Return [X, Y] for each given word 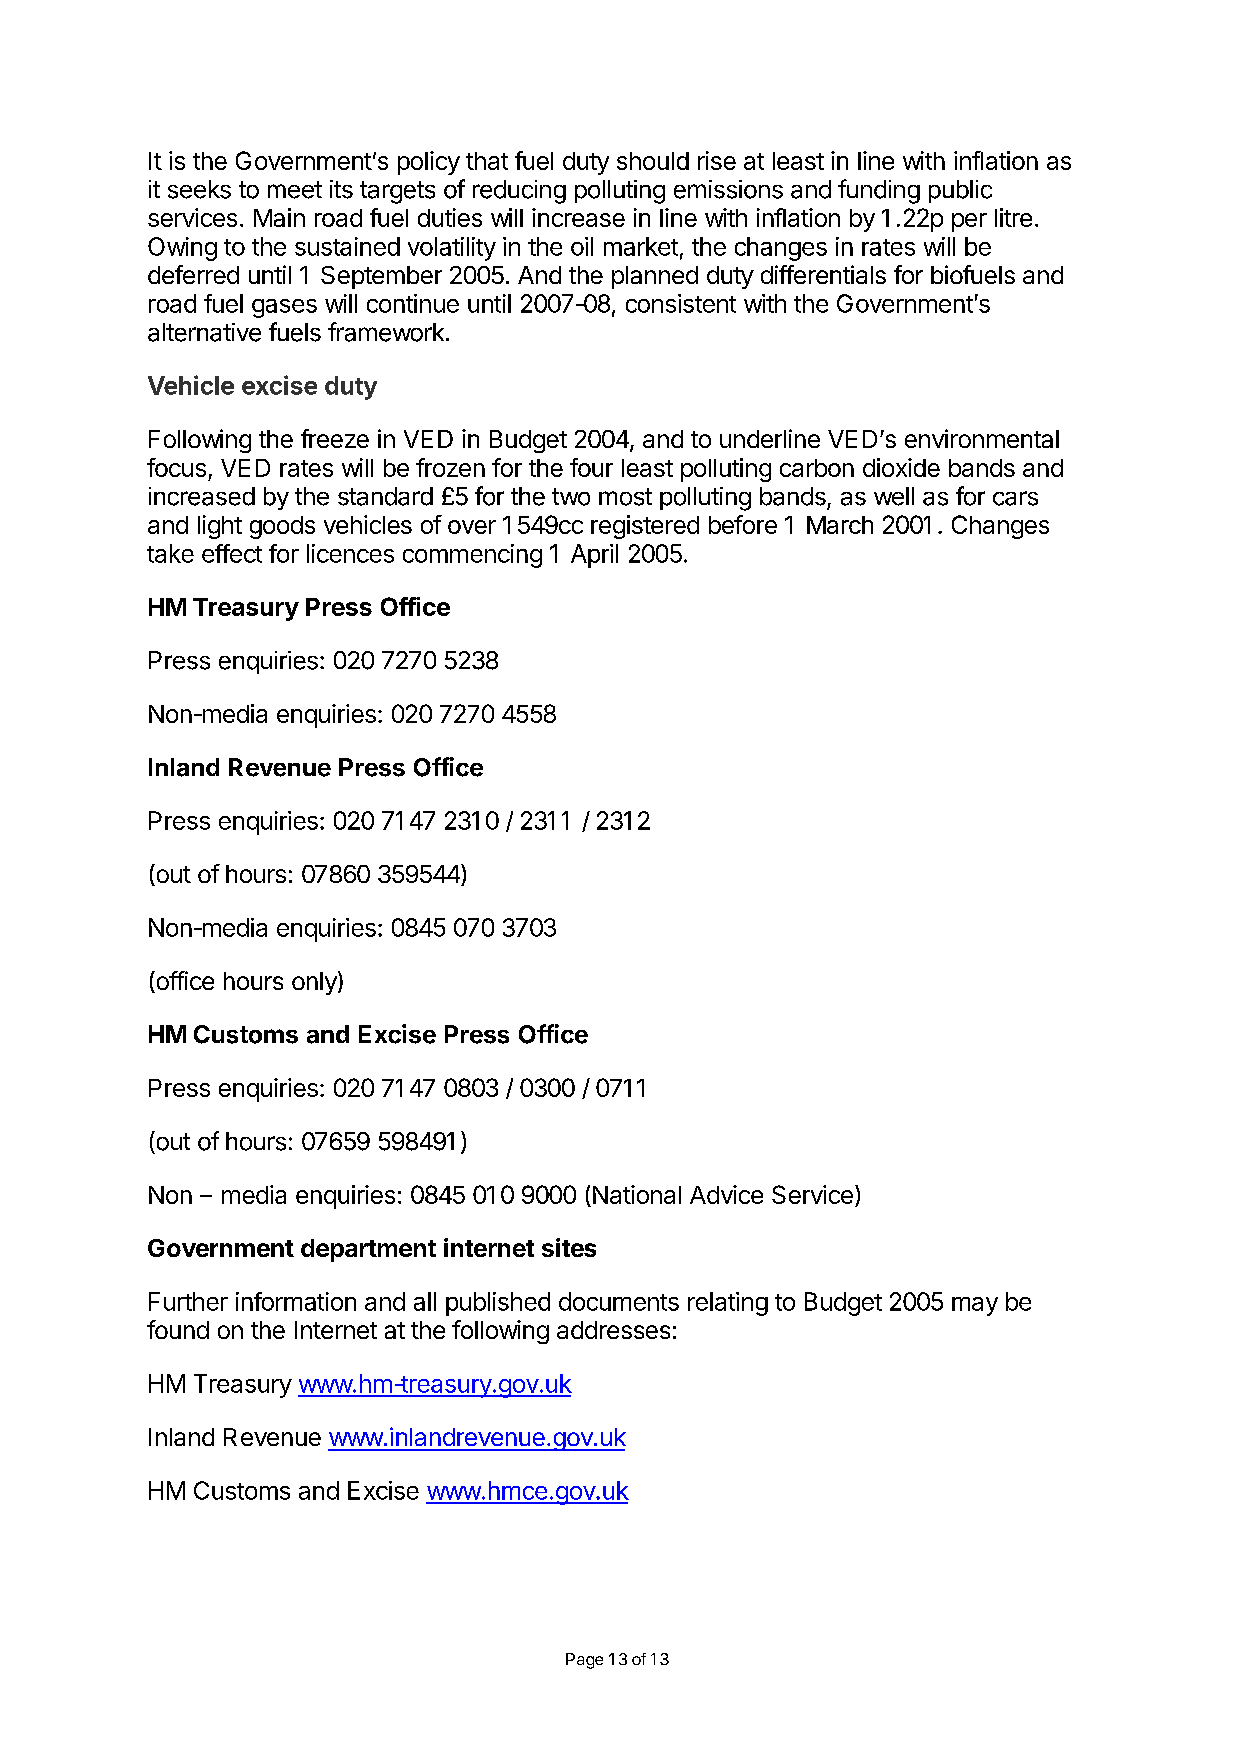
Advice [726, 1194]
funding [879, 191]
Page [584, 1661]
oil [582, 246]
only [315, 983]
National [637, 1194]
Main [279, 217]
